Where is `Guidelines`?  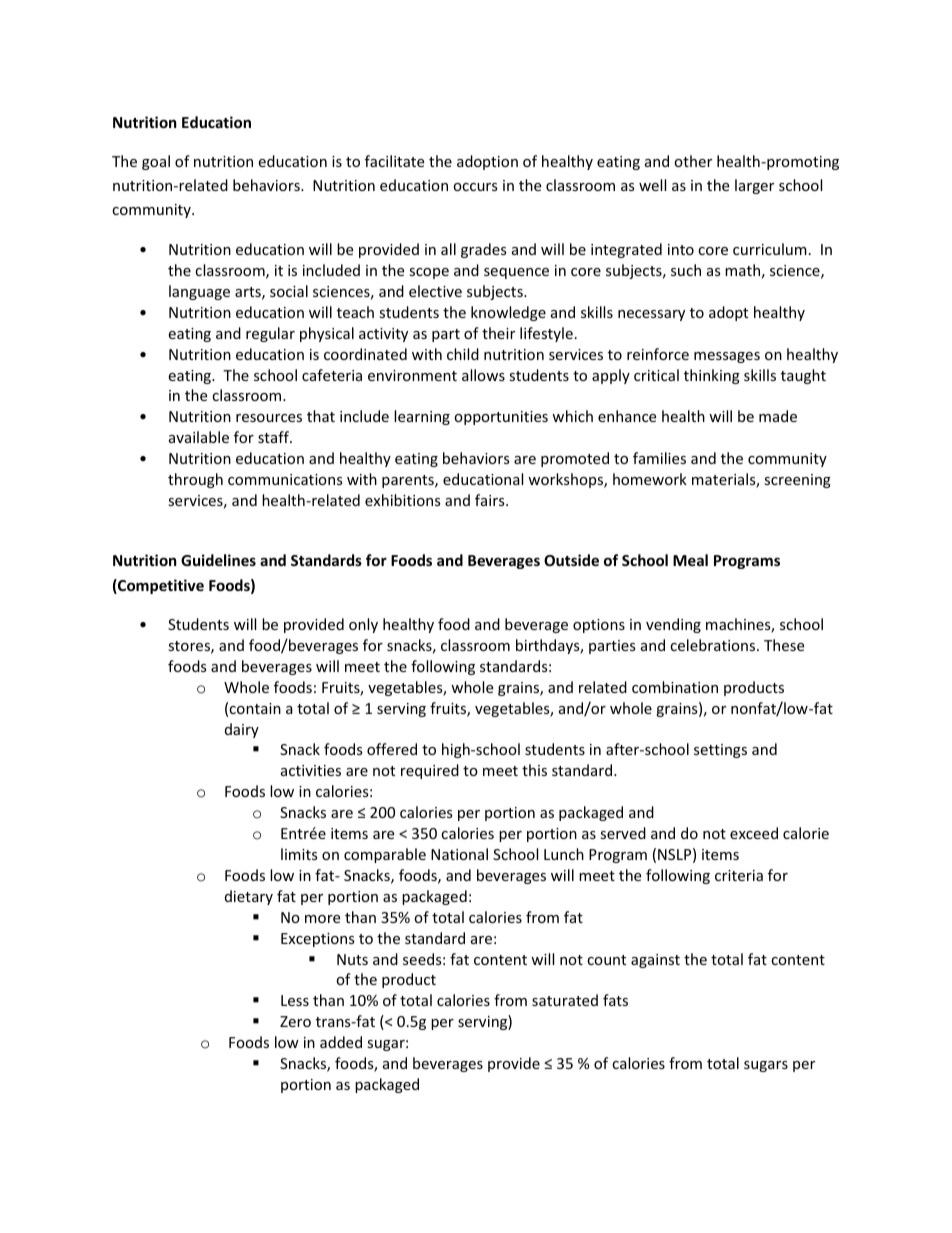 Guidelines is located at coordinates (218, 560).
